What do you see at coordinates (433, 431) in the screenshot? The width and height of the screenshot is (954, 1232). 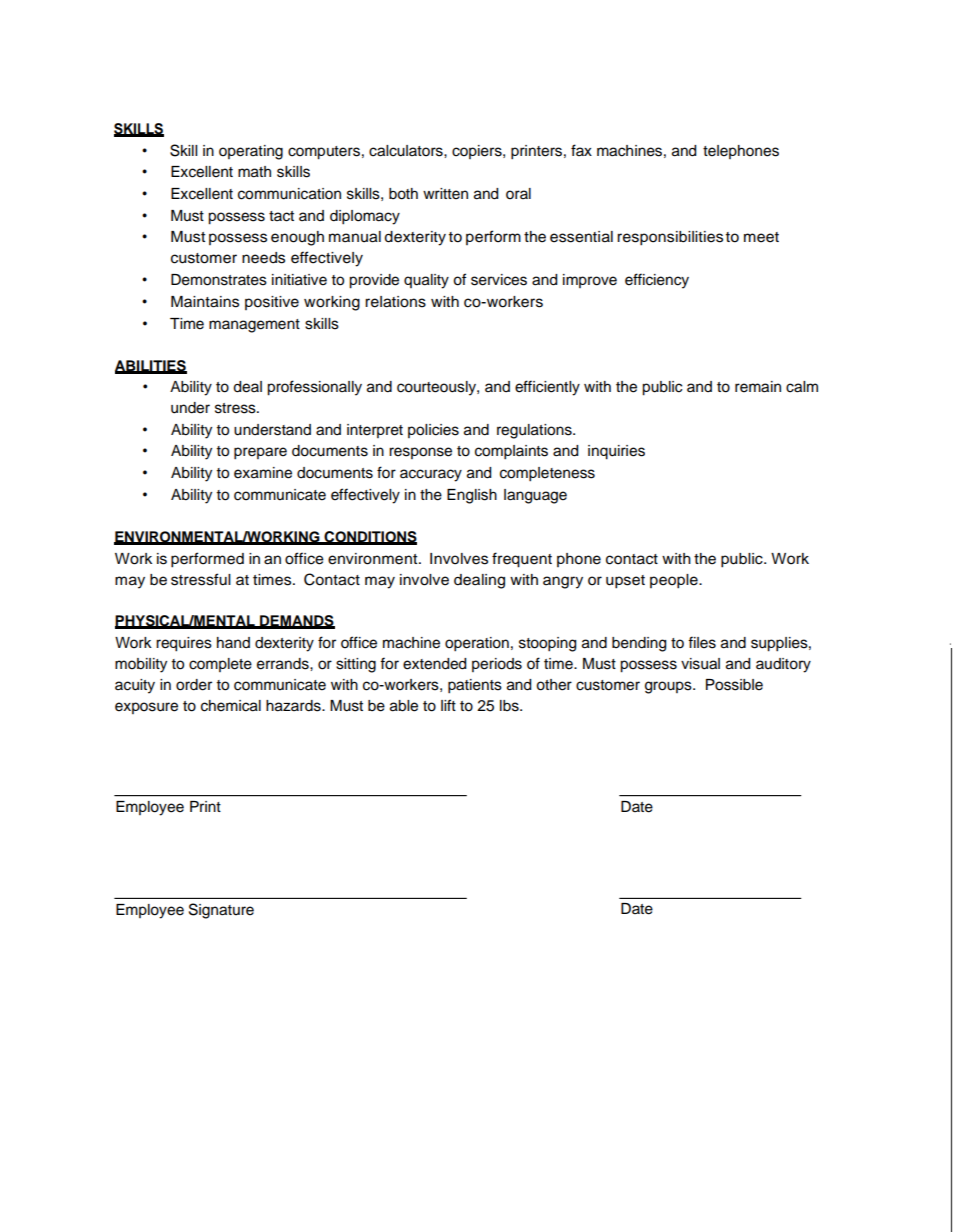 I see `policies` at bounding box center [433, 431].
